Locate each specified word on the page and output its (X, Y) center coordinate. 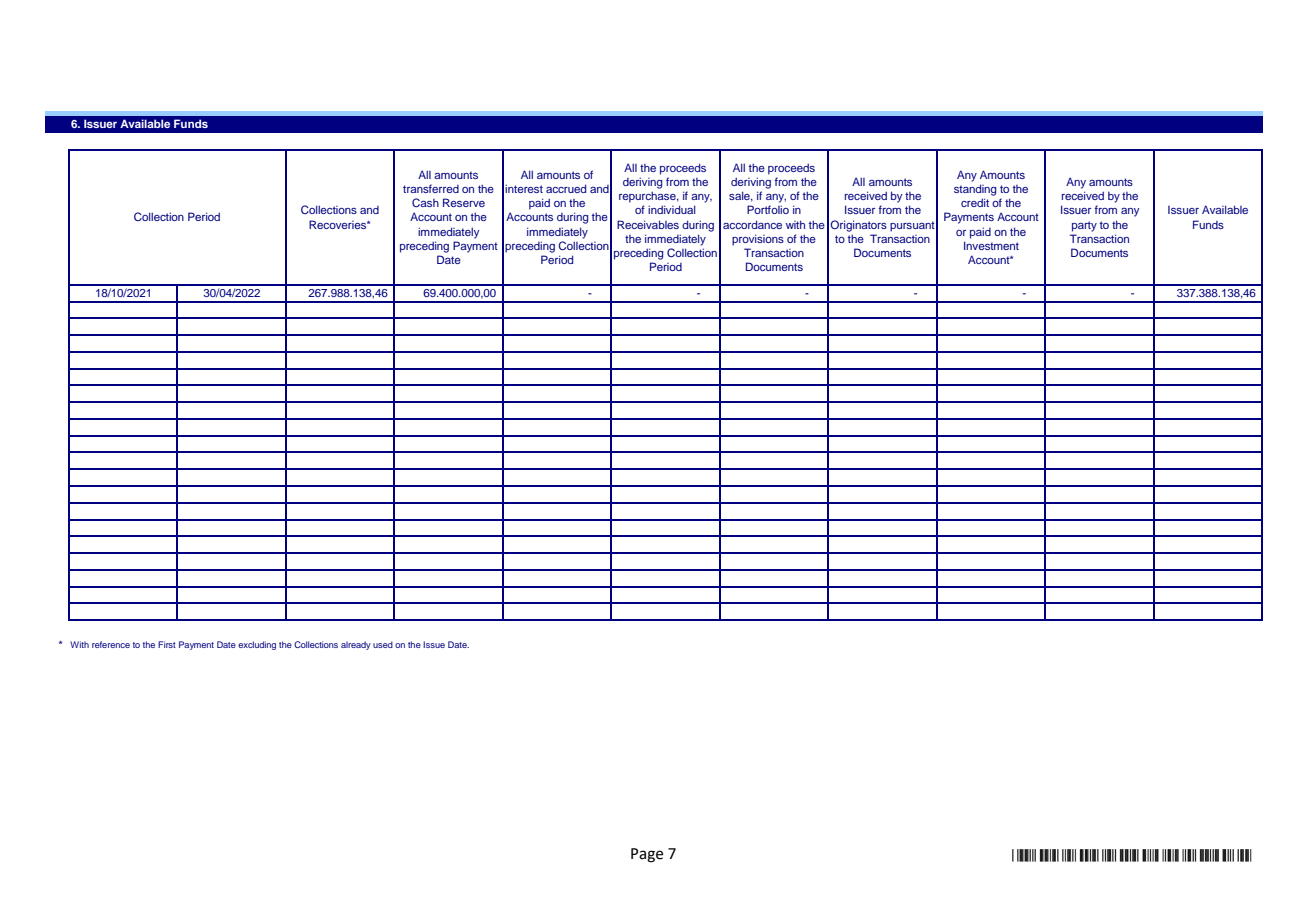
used (383, 644)
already (356, 645)
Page (647, 855)
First (167, 644)
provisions (758, 240)
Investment (991, 245)
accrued (566, 188)
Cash (425, 202)
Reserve (464, 202)
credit (975, 202)
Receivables (648, 224)
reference (111, 644)
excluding (257, 645)
